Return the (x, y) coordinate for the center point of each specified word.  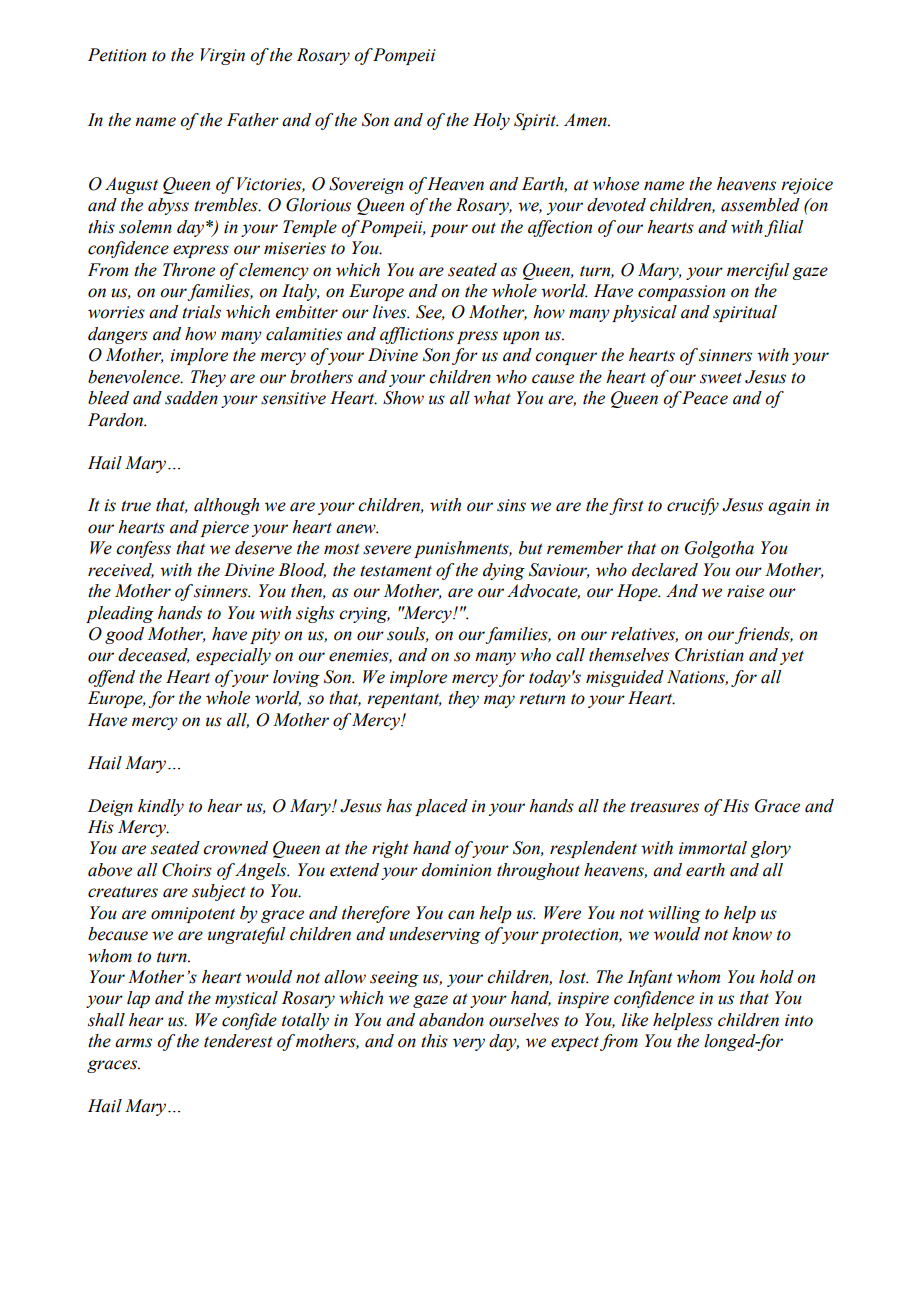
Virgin (222, 56)
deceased (154, 655)
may (499, 701)
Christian (709, 655)
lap (138, 999)
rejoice (807, 186)
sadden (191, 398)
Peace (704, 398)
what (492, 398)
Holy (491, 121)
